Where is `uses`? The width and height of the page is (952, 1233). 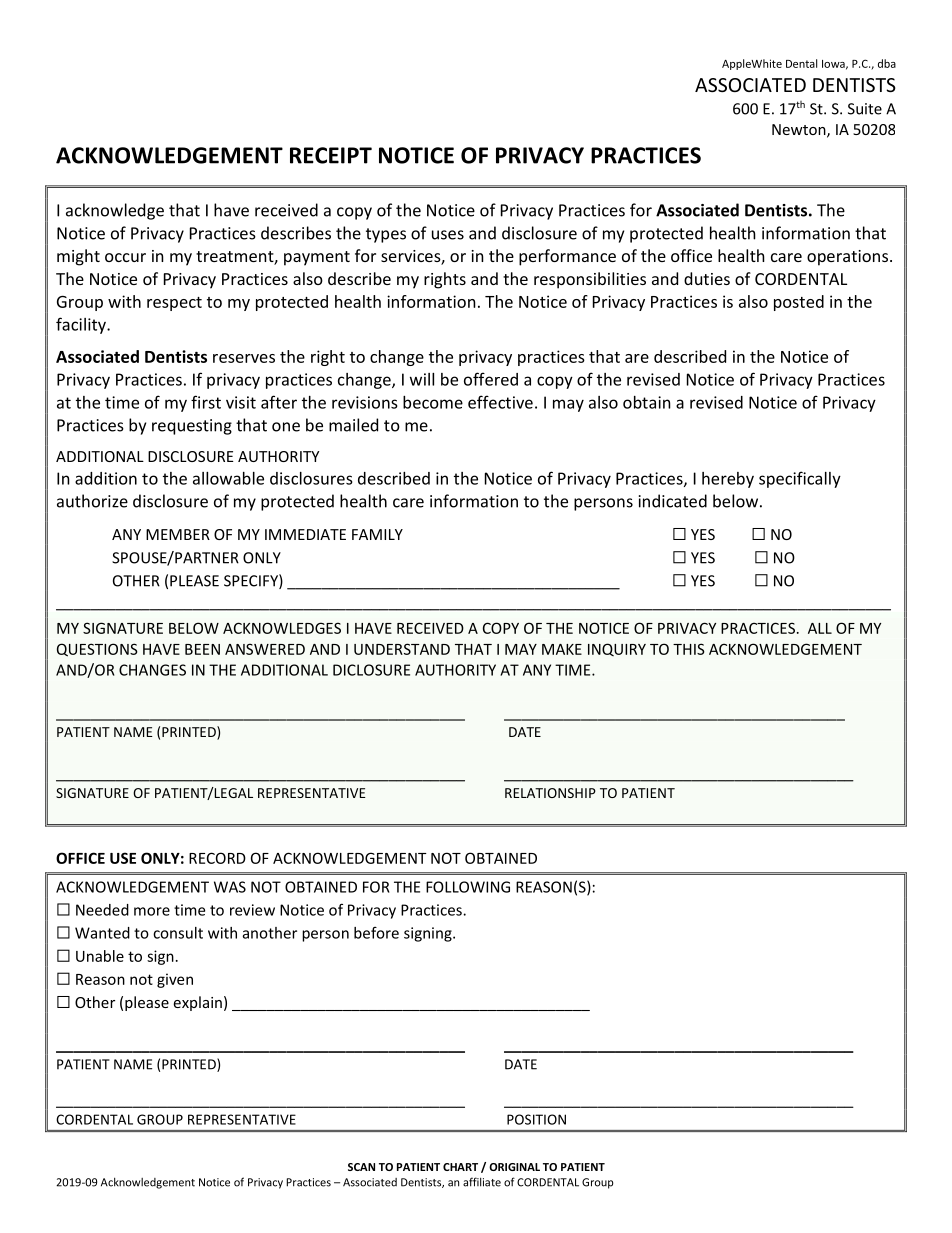
uses is located at coordinates (448, 235).
